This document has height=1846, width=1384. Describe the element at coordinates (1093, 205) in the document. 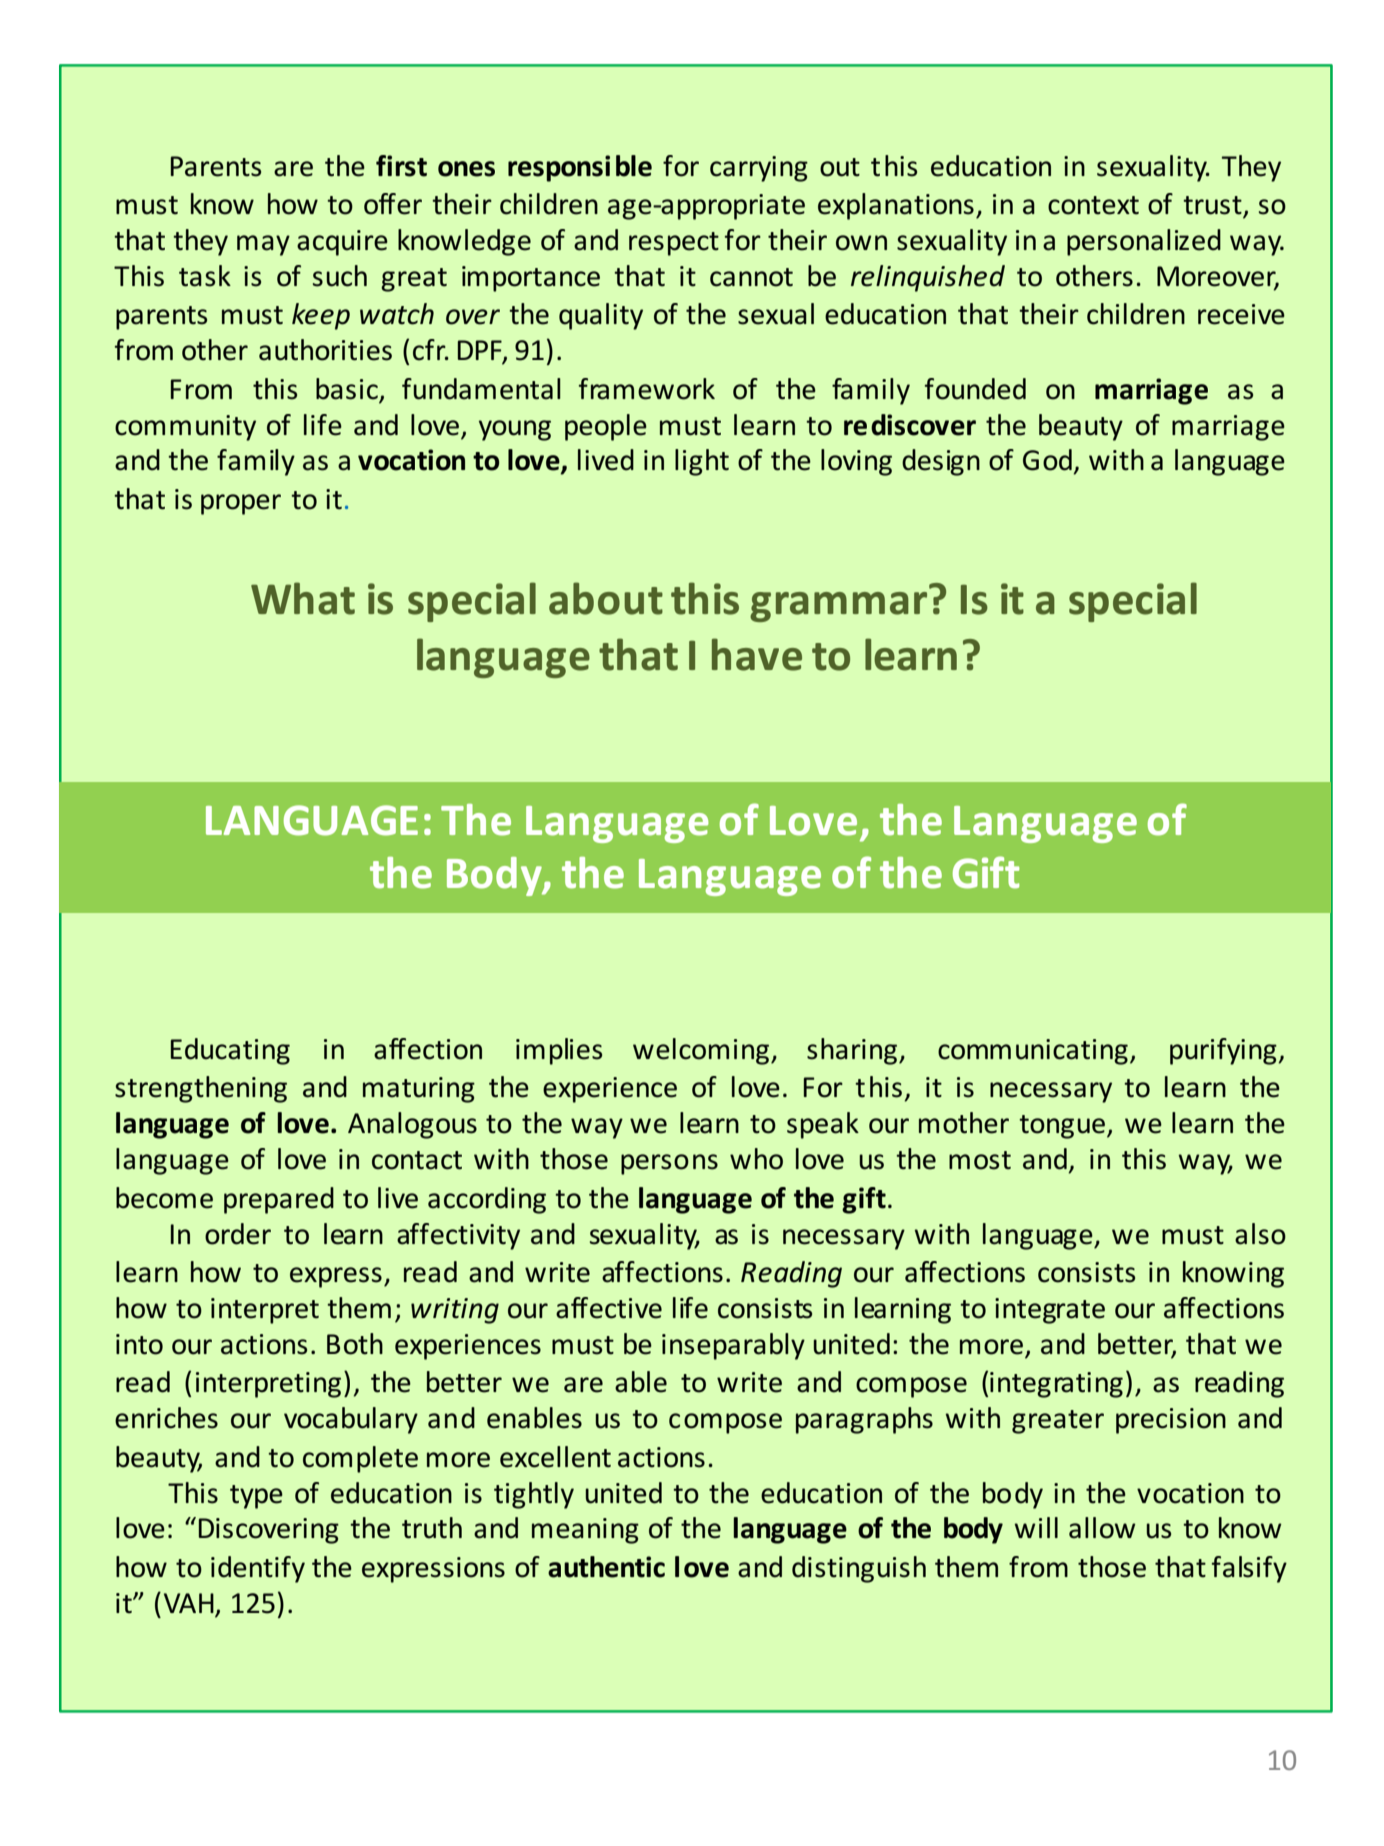

I see `context` at that location.
